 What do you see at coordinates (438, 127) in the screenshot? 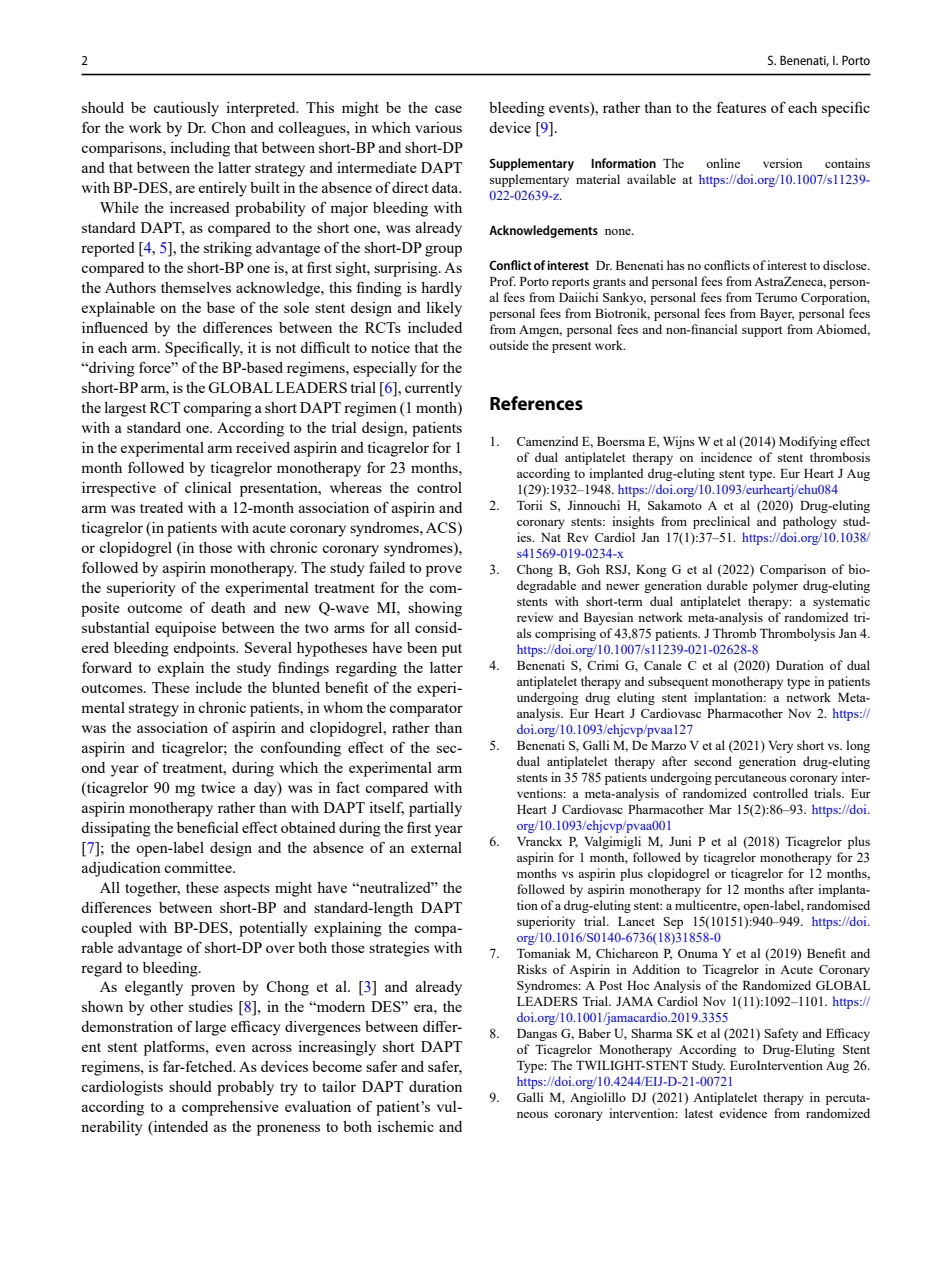
I see `various` at bounding box center [438, 127].
